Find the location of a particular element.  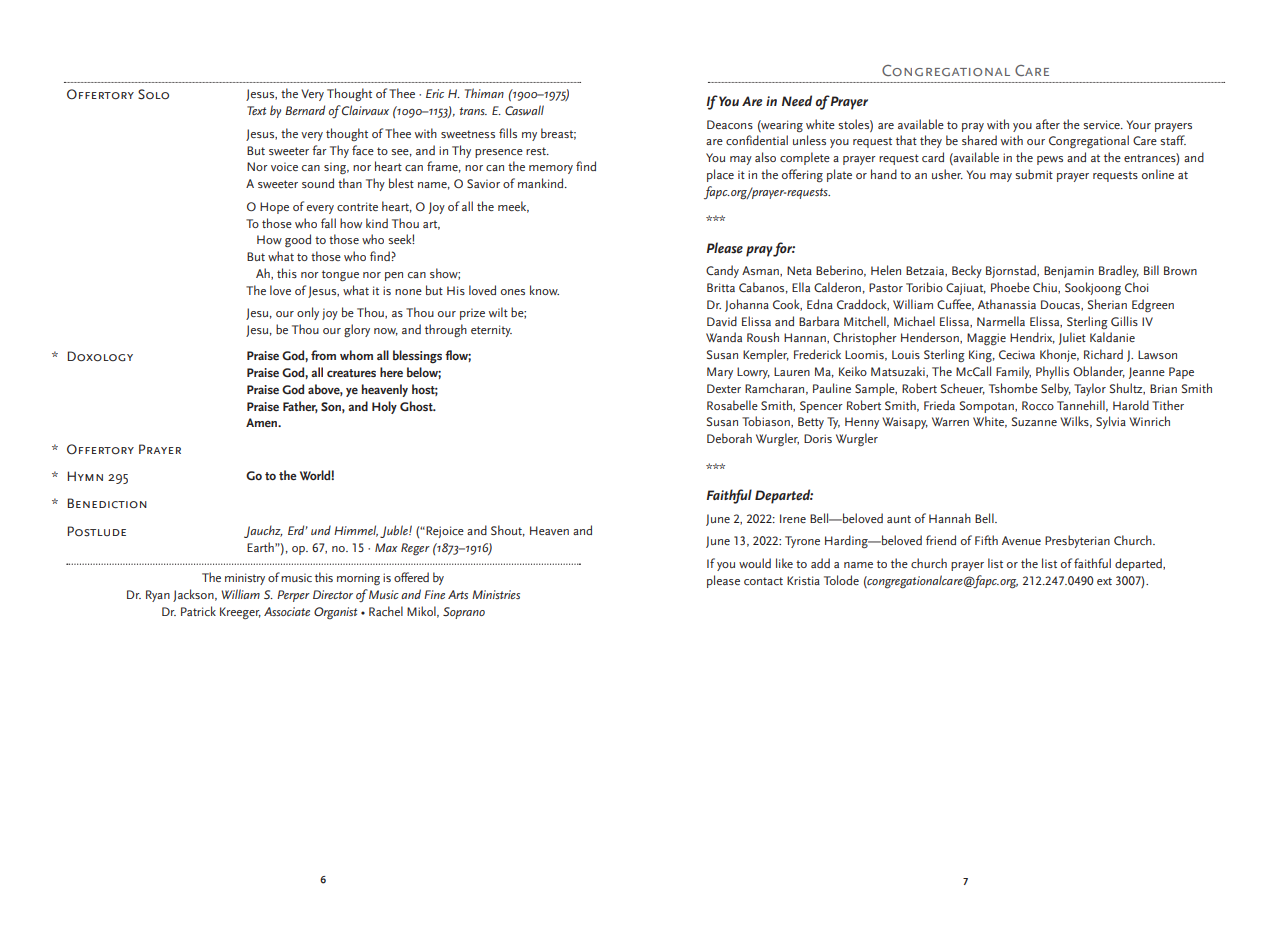

Deacons is located at coordinates (730, 124).
